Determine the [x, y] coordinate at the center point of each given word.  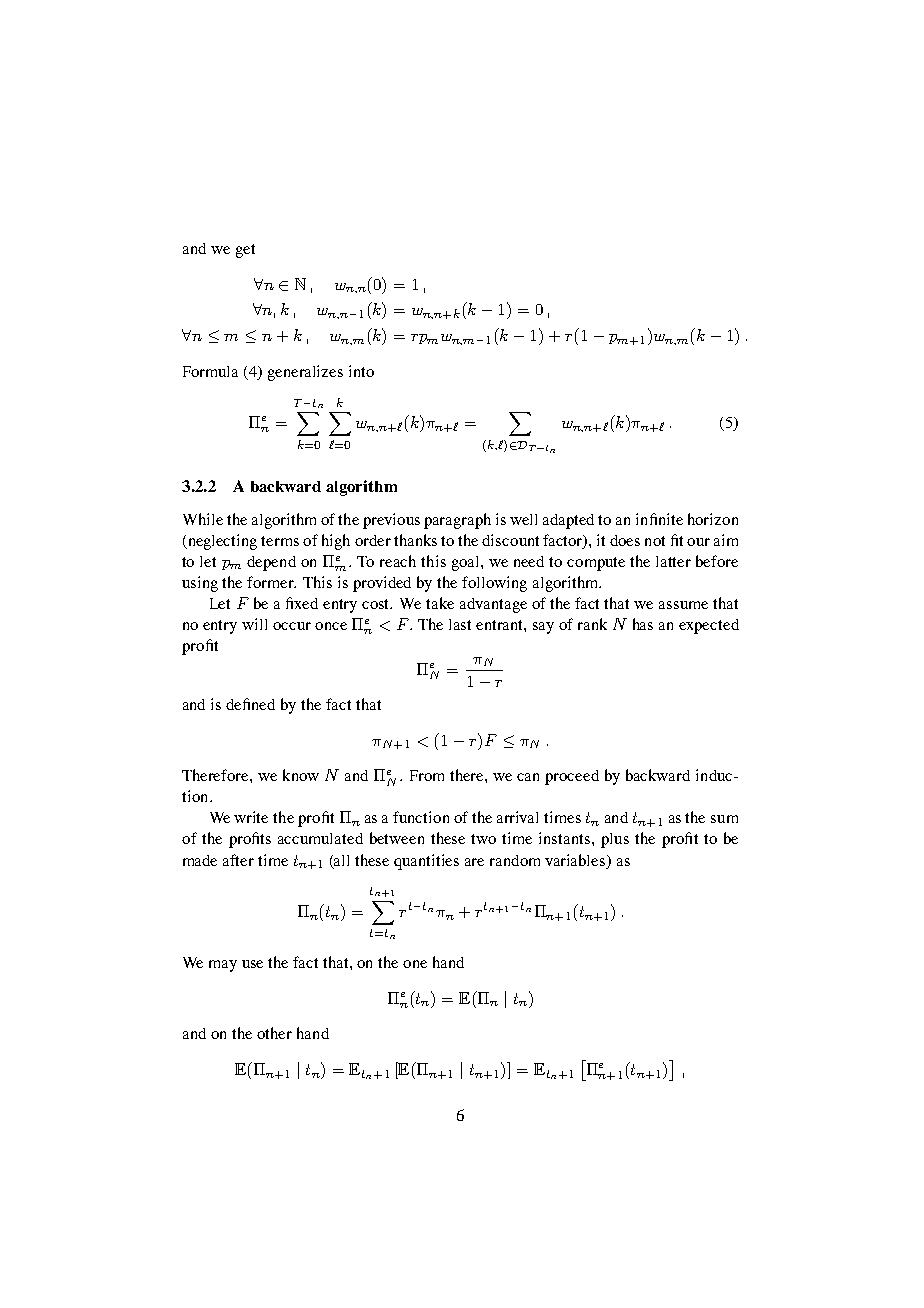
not [655, 541]
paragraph [457, 521]
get [245, 251]
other [274, 1033]
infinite [659, 519]
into [361, 371]
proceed [572, 777]
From [427, 775]
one [415, 964]
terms [280, 541]
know [301, 775]
